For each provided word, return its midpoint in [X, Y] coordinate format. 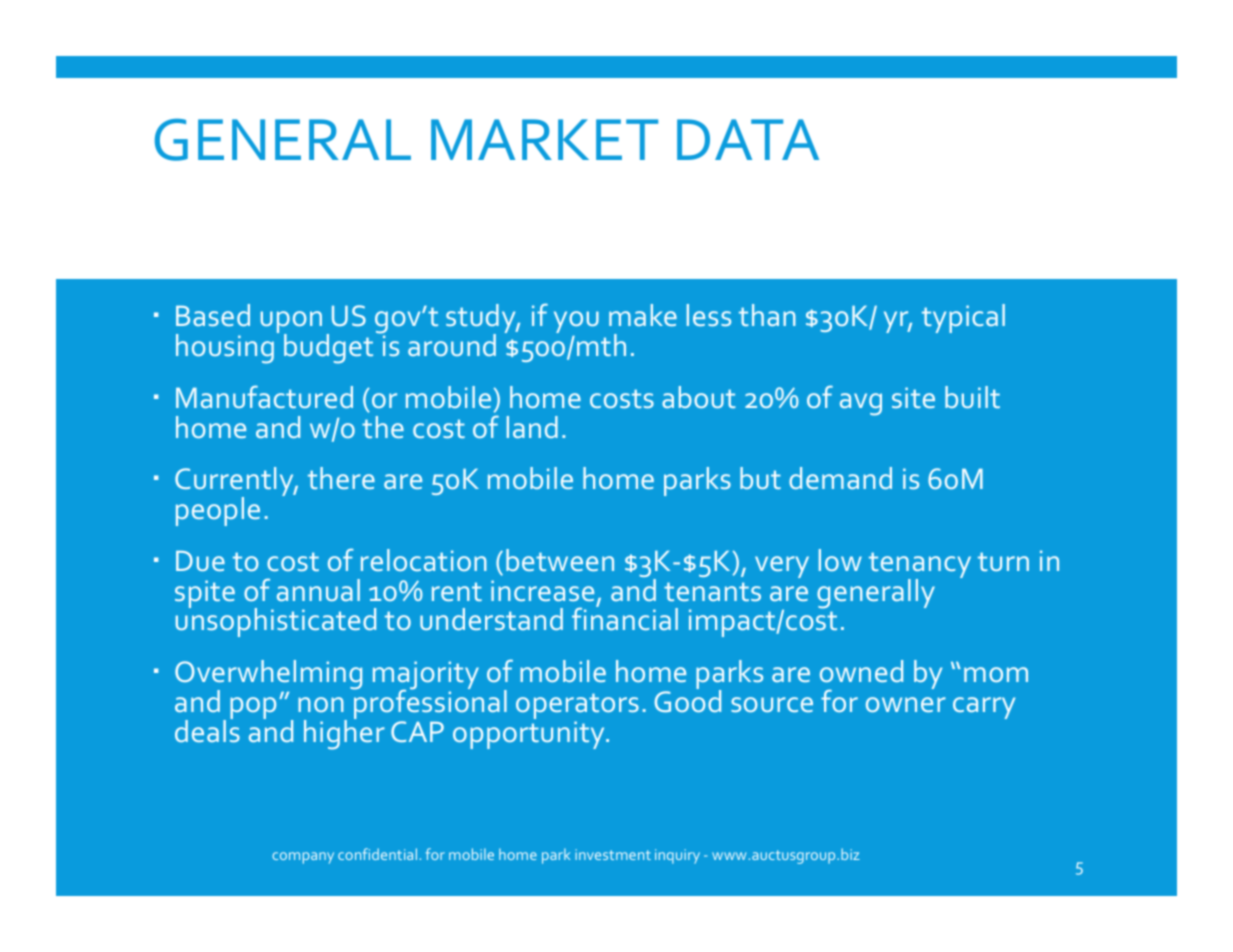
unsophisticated [276, 621]
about [699, 397]
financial [625, 618]
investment [613, 854]
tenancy [920, 566]
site [913, 397]
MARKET [544, 139]
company [303, 858]
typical [963, 318]
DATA [748, 139]
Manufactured [264, 396]
